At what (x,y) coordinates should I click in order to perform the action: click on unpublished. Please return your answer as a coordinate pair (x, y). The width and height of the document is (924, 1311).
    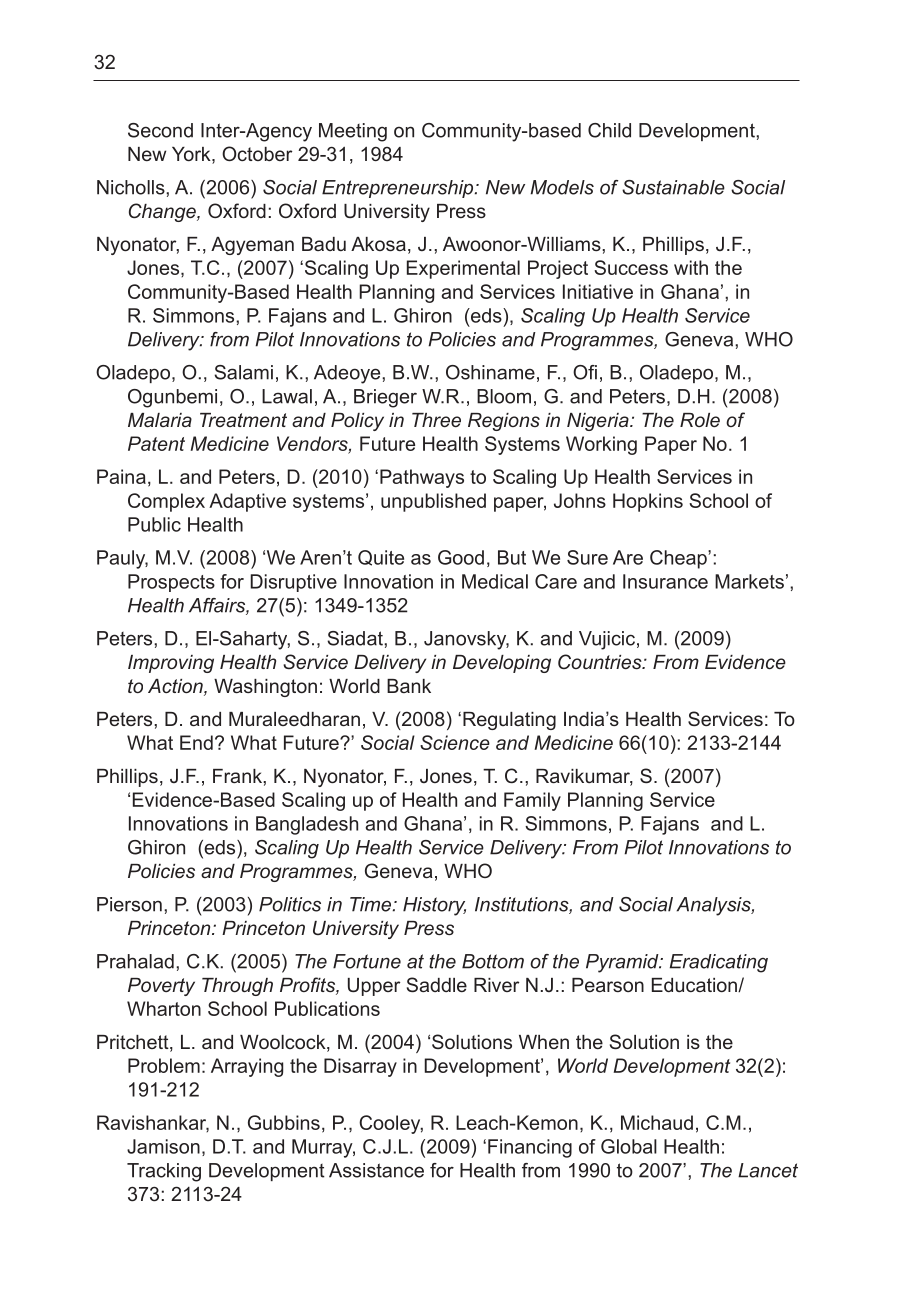
    Looking at the image, I should click on (433, 502).
